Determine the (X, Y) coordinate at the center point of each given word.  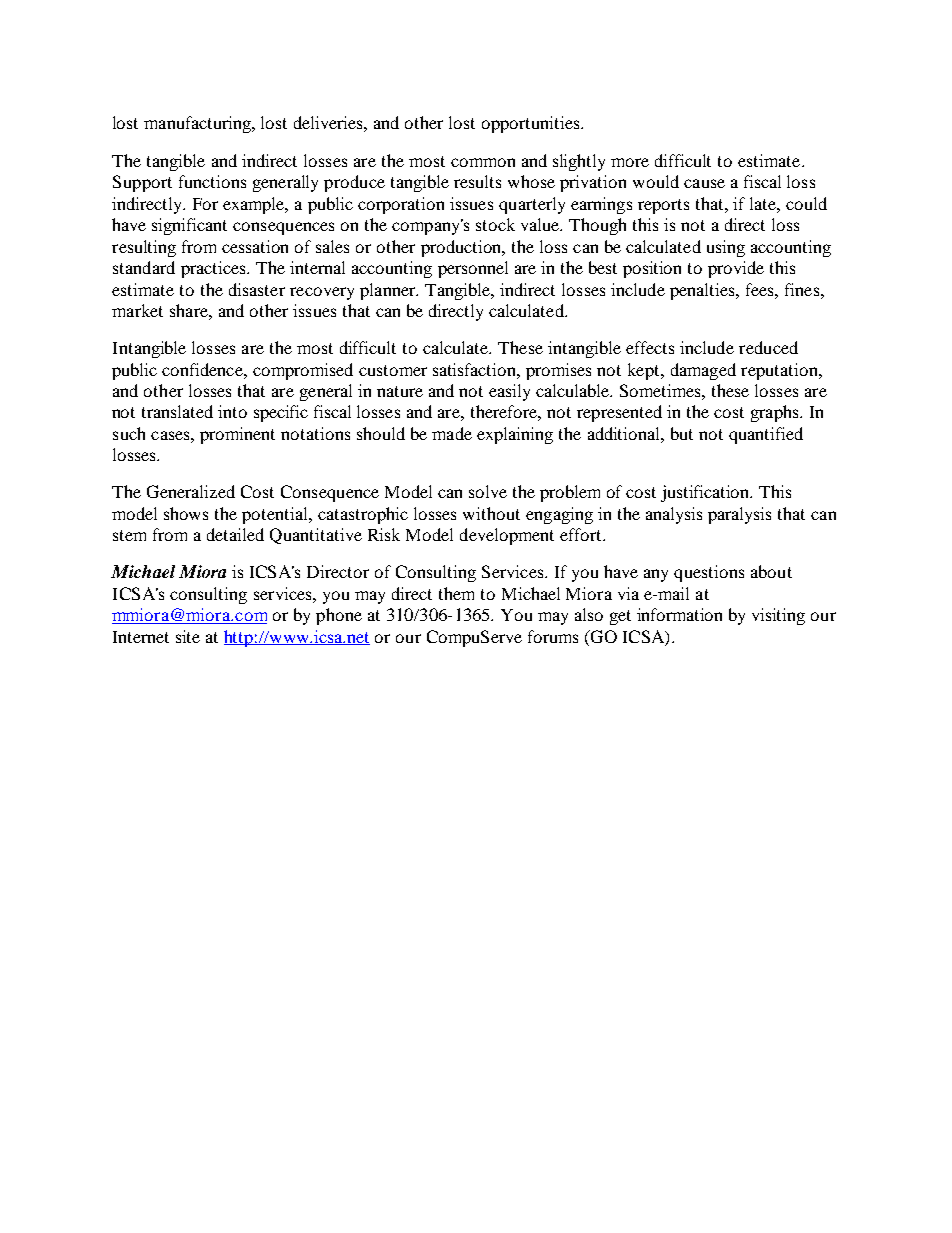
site (188, 636)
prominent (237, 435)
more (630, 162)
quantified (766, 435)
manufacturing (198, 124)
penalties (703, 291)
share (190, 310)
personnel (473, 269)
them (456, 593)
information (679, 614)
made (452, 433)
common (483, 162)
